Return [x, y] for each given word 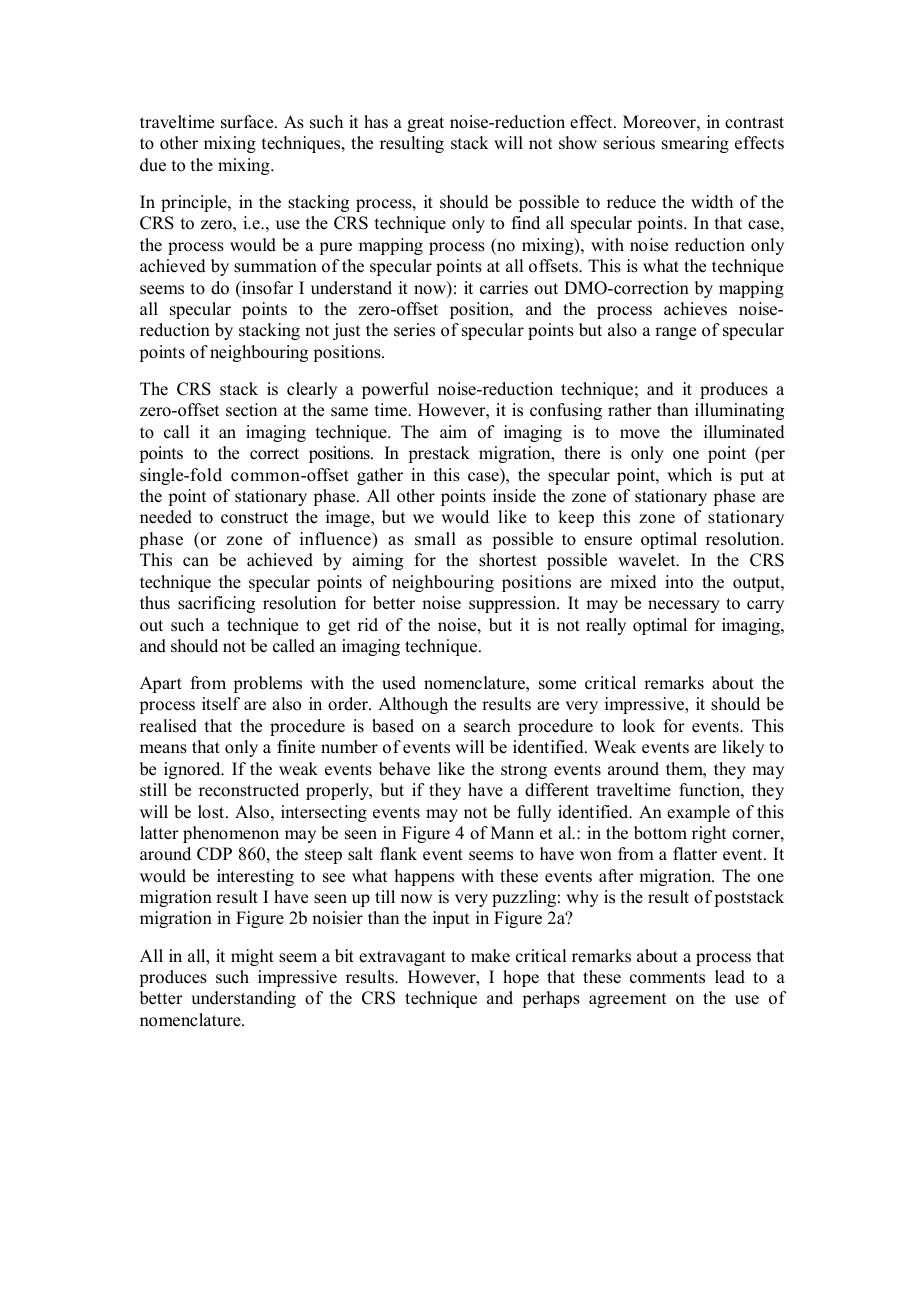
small [435, 539]
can [196, 562]
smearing [695, 144]
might [252, 957]
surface [248, 122]
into [679, 582]
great [425, 124]
